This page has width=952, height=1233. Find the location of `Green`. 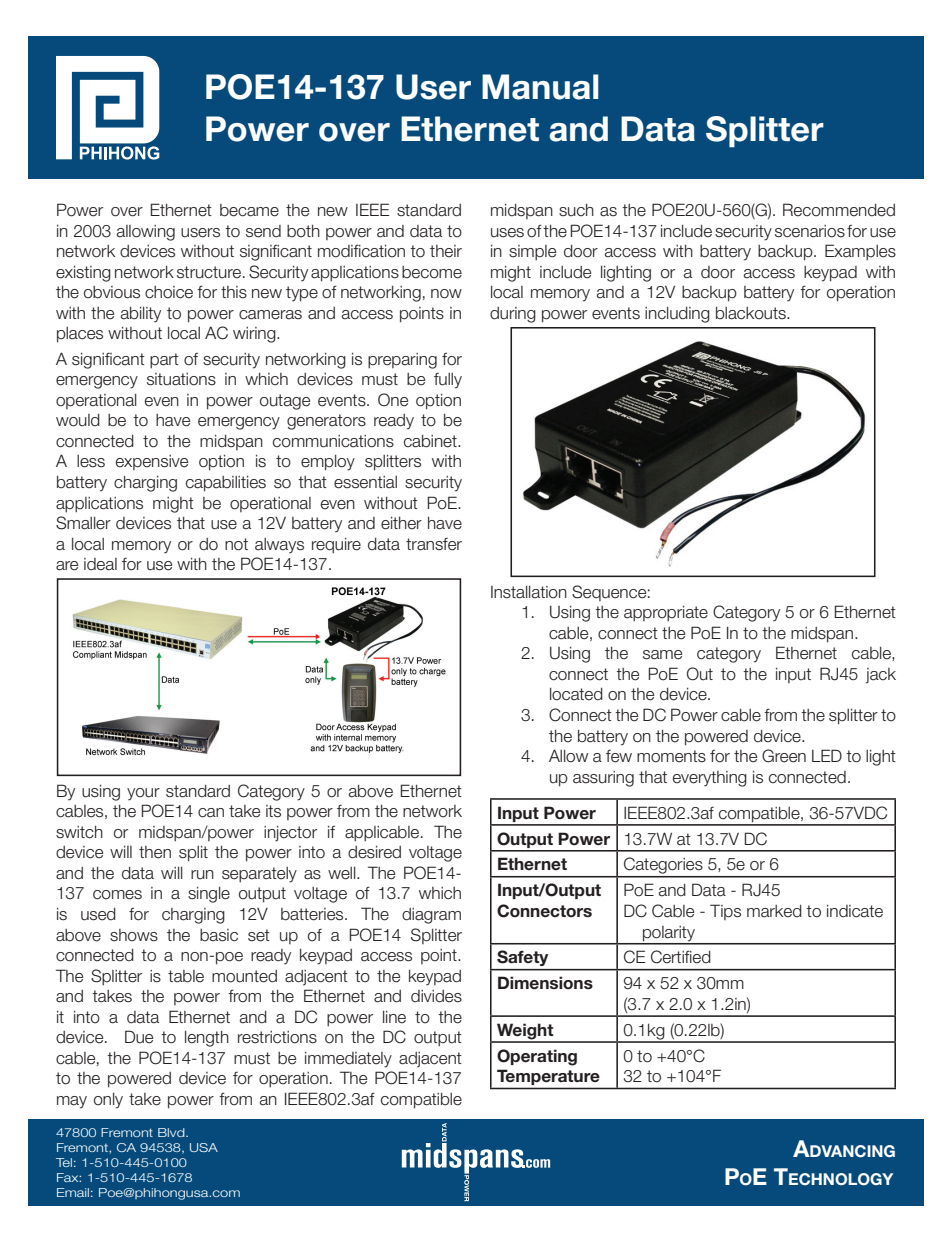

Green is located at coordinates (784, 756).
